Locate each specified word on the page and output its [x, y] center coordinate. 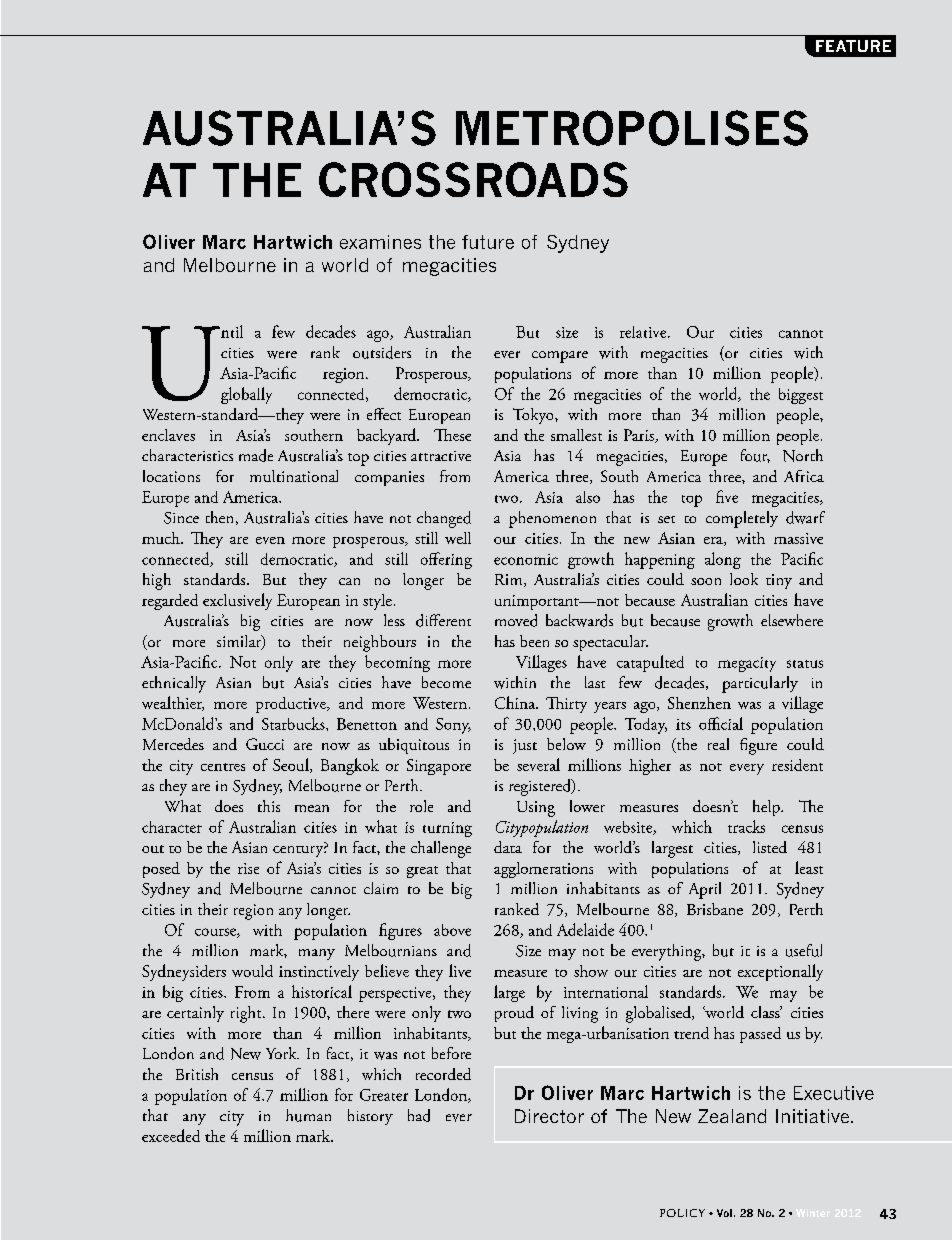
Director [549, 1116]
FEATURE [853, 46]
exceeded [171, 1135]
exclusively [237, 601]
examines [380, 242]
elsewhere [792, 620]
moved [516, 620]
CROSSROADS [473, 179]
